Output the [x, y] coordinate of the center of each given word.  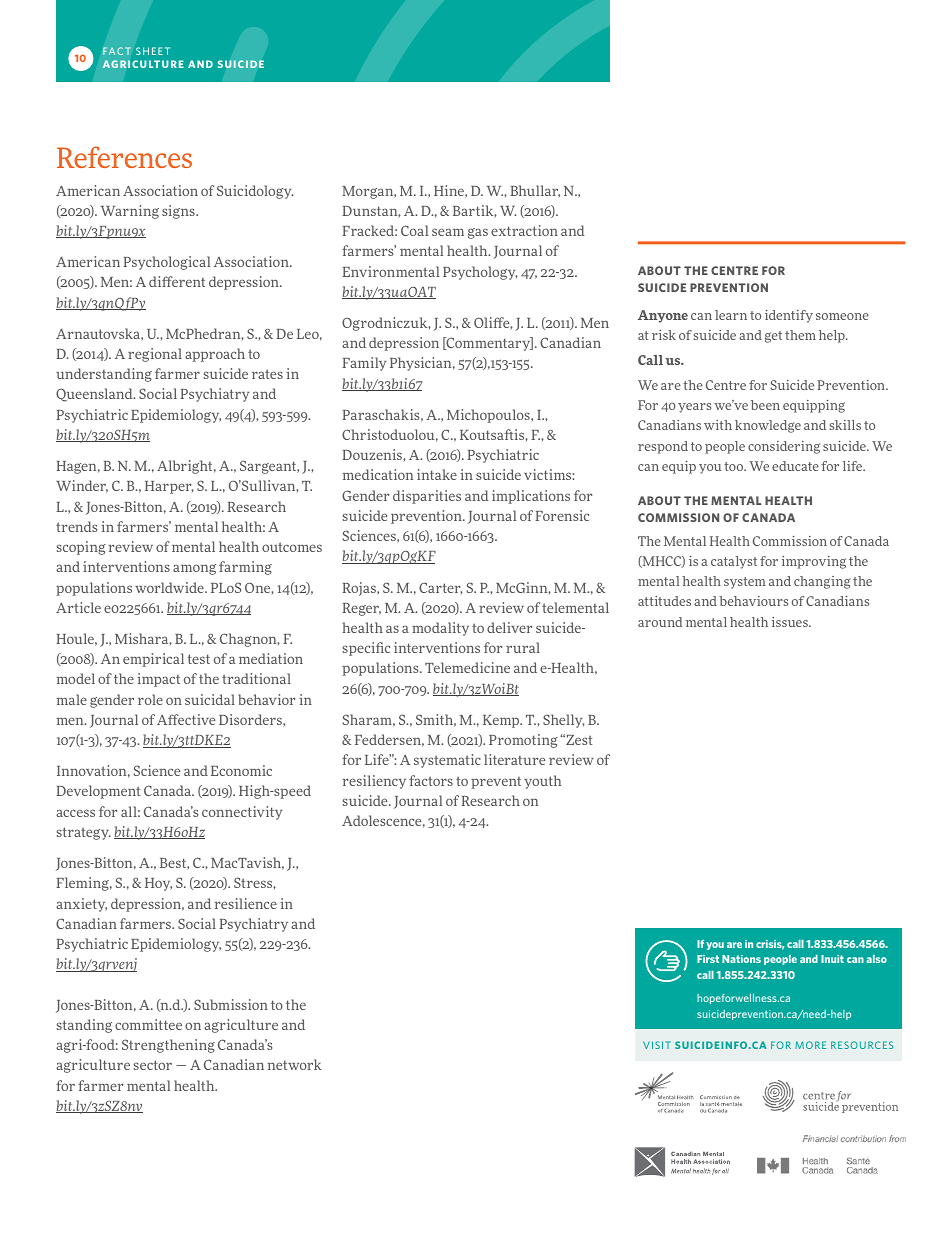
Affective [186, 719]
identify [789, 316]
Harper [169, 487]
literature [514, 759]
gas [478, 233]
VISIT [657, 1045]
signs [179, 212]
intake [437, 474]
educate [795, 466]
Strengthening [168, 1046]
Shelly [564, 721]
